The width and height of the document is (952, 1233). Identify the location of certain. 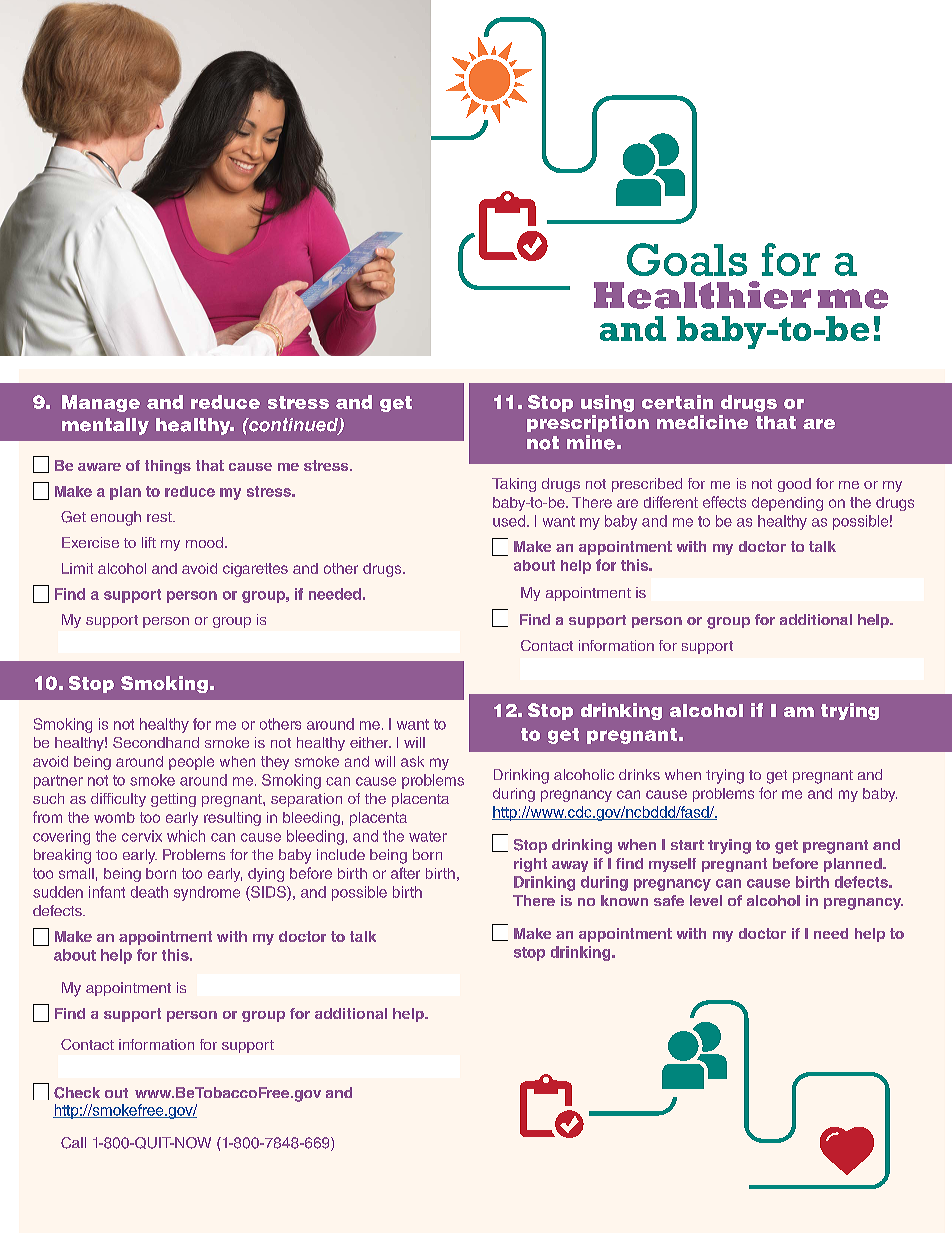
(677, 402).
